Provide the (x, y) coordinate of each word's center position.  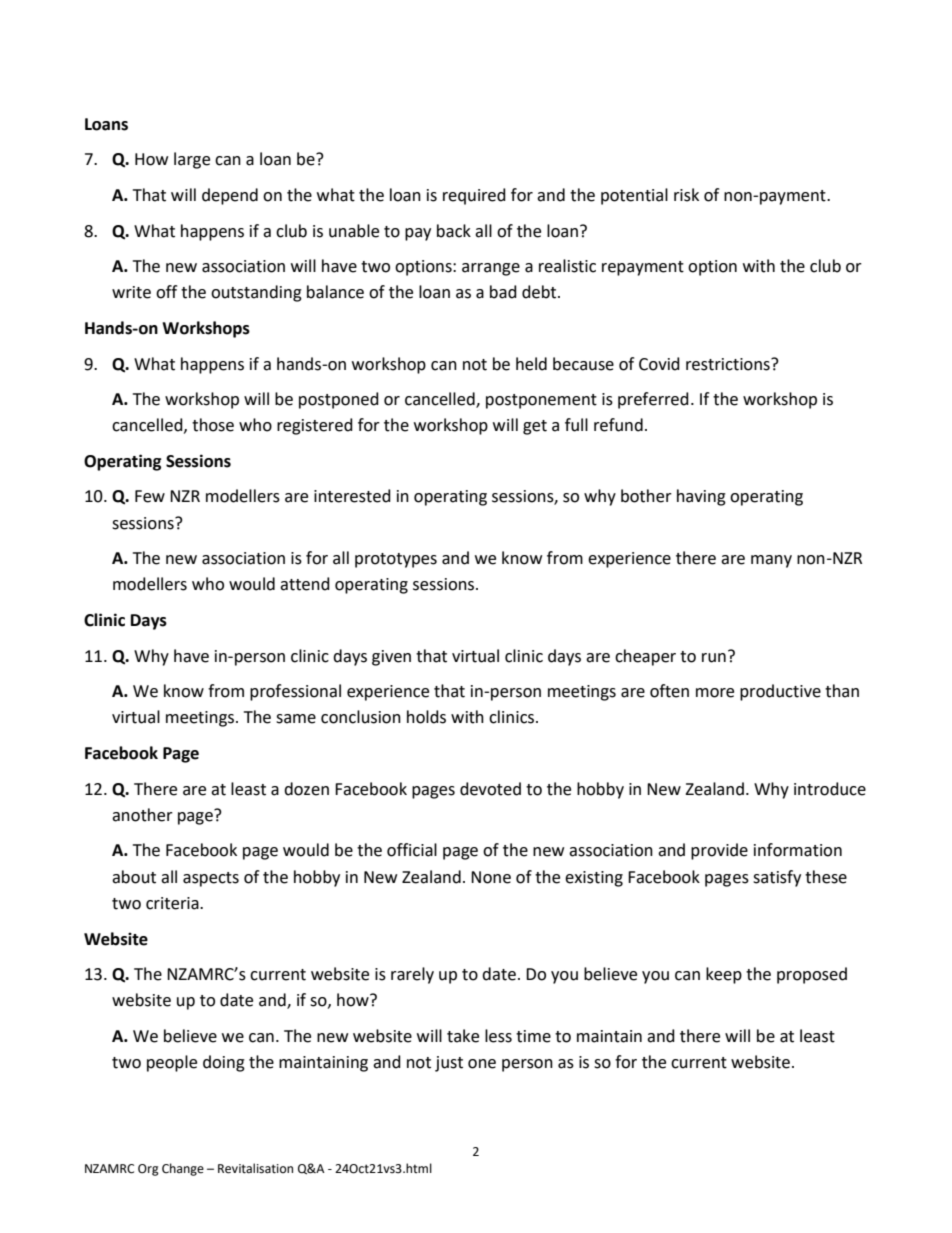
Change (183, 1169)
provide (719, 851)
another (142, 815)
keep (724, 975)
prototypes (396, 560)
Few (150, 496)
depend (230, 196)
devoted (490, 789)
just (449, 1064)
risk (686, 195)
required (474, 196)
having (701, 497)
